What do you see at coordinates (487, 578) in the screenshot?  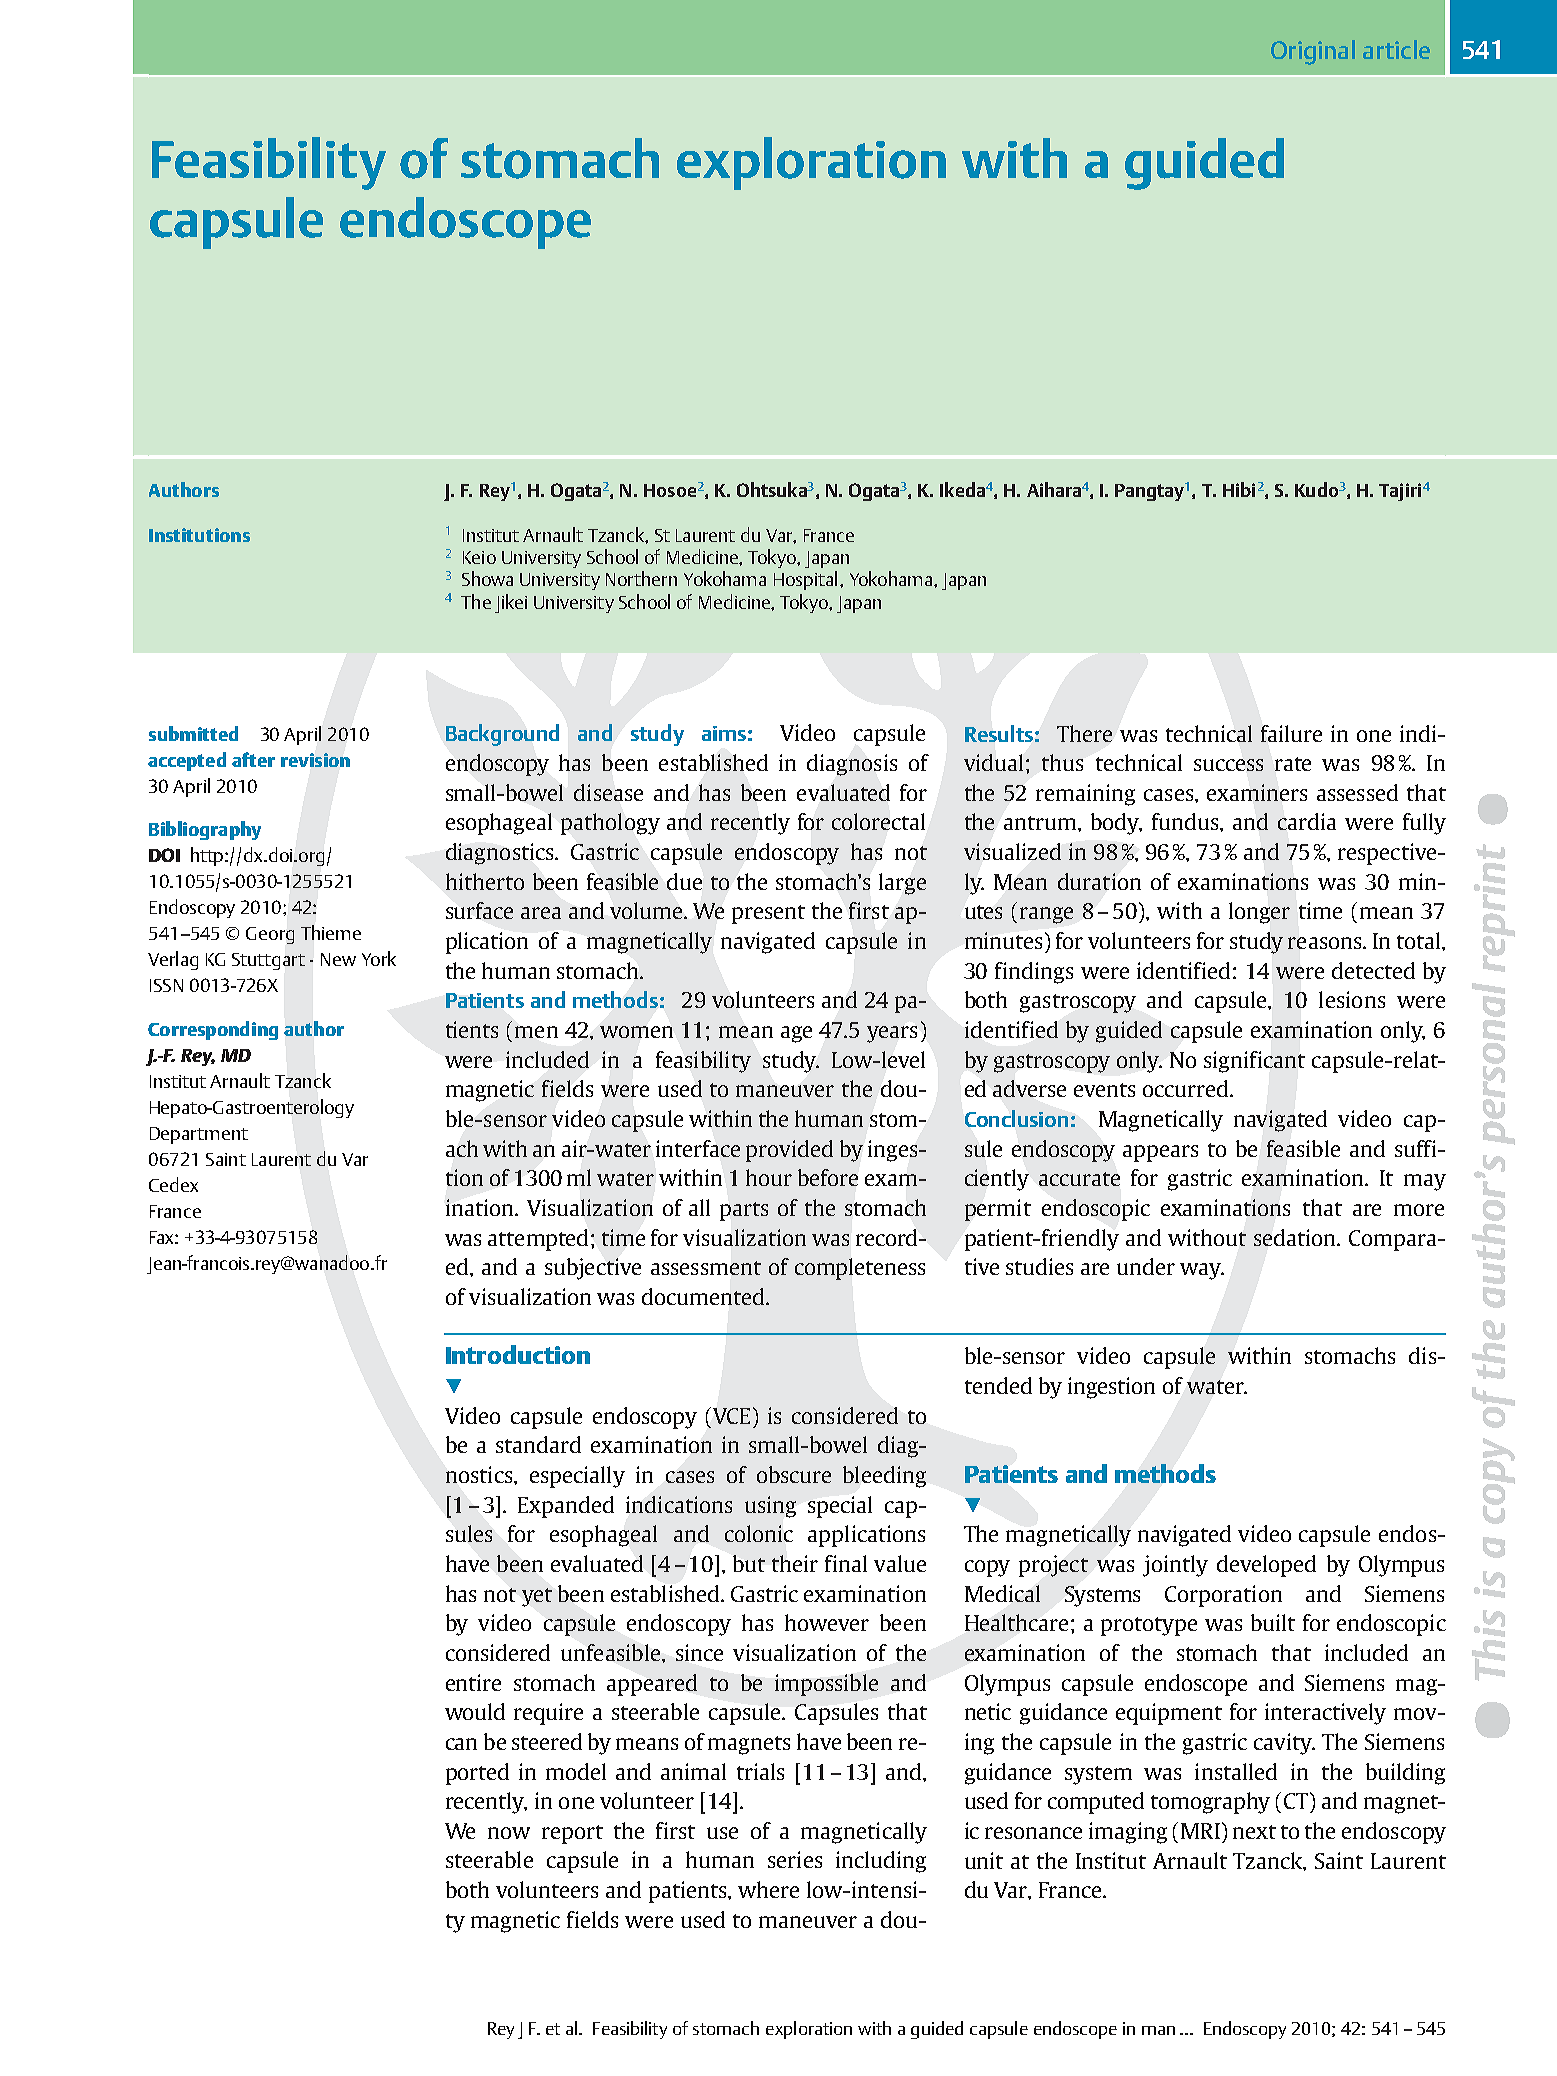 I see `Showa` at bounding box center [487, 578].
